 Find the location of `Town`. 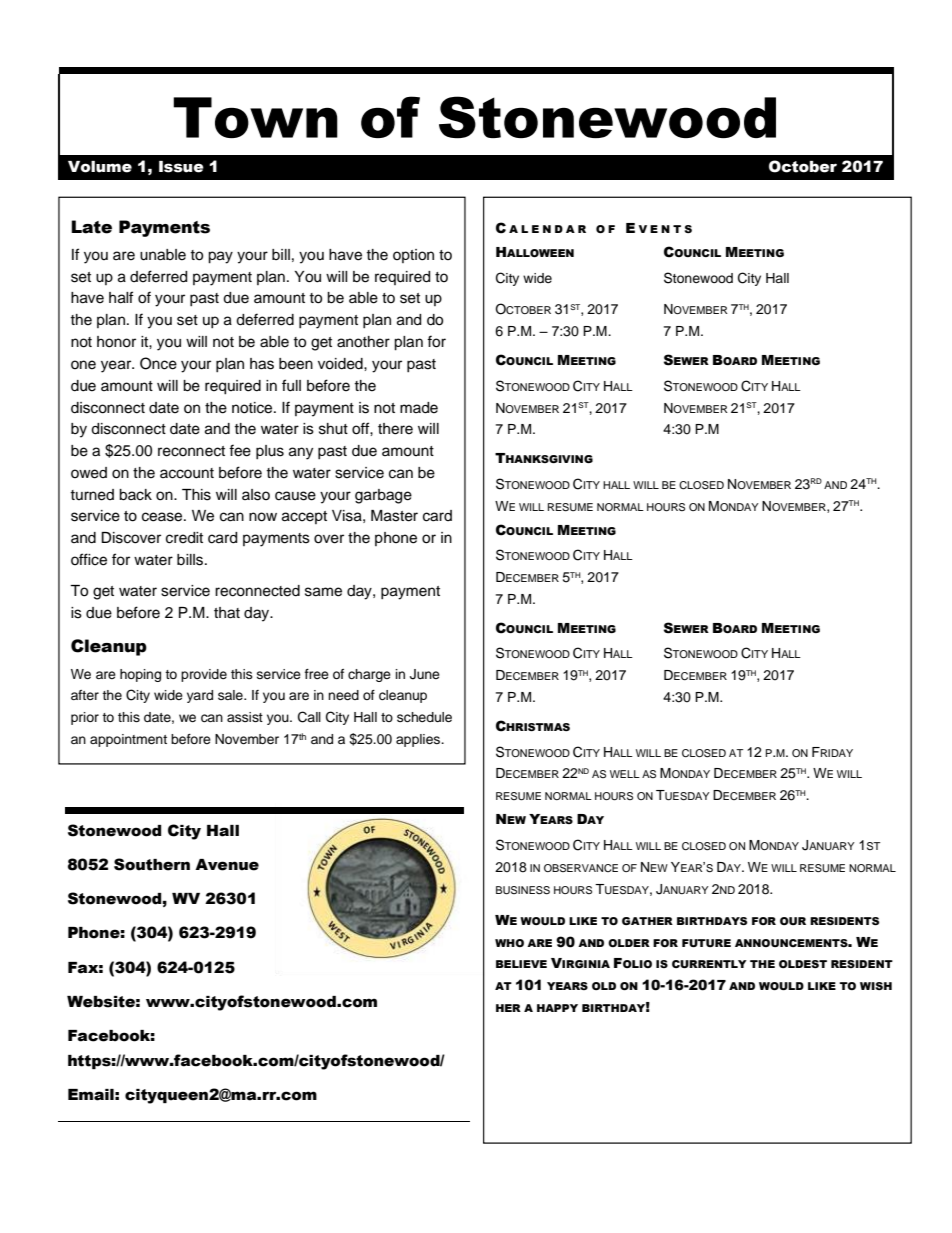

Town is located at coordinates (255, 117).
